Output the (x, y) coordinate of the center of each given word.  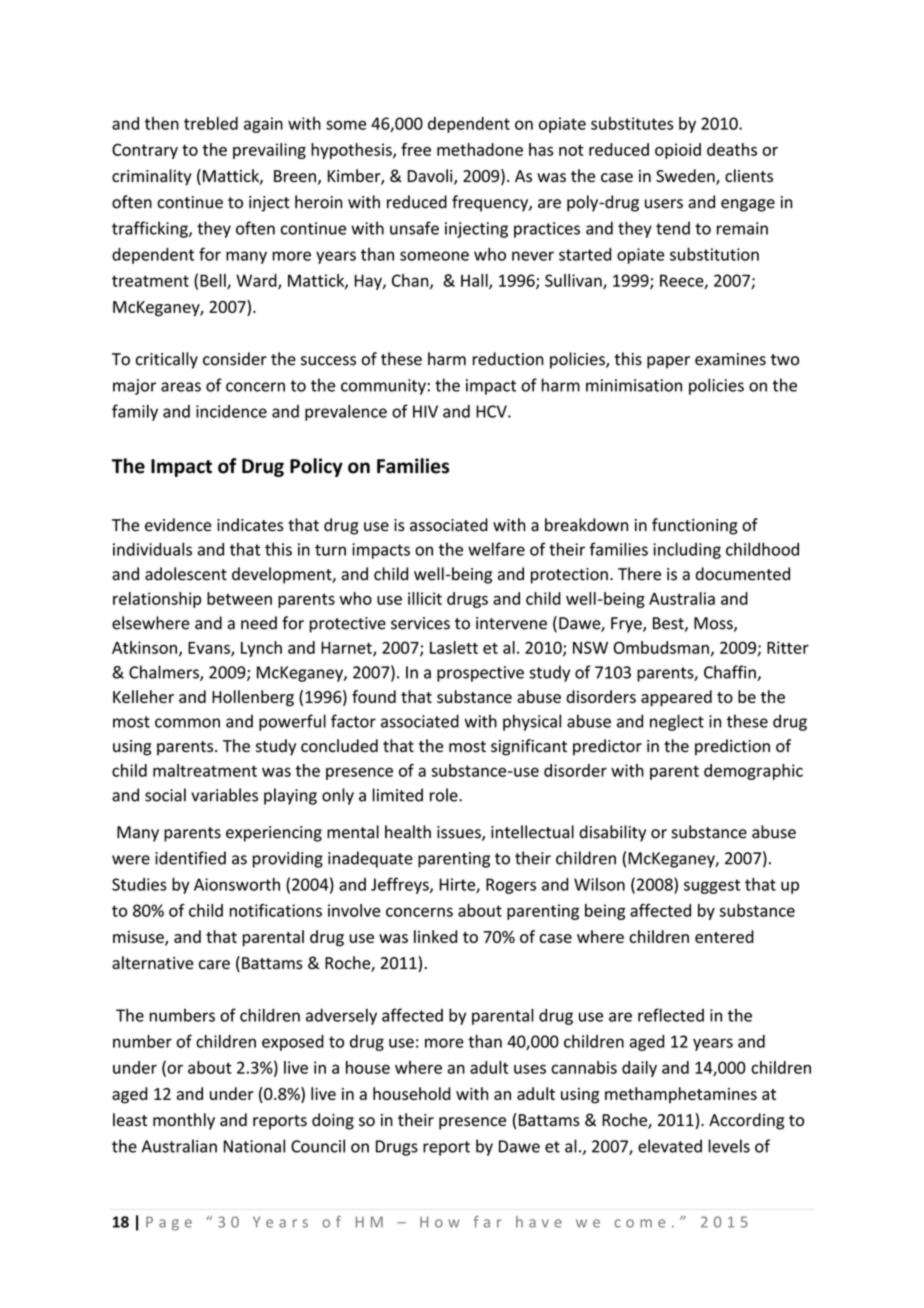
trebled (211, 123)
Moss (714, 624)
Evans (210, 649)
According (746, 1121)
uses (530, 1069)
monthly (184, 1121)
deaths (732, 149)
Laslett (454, 647)
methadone (480, 149)
